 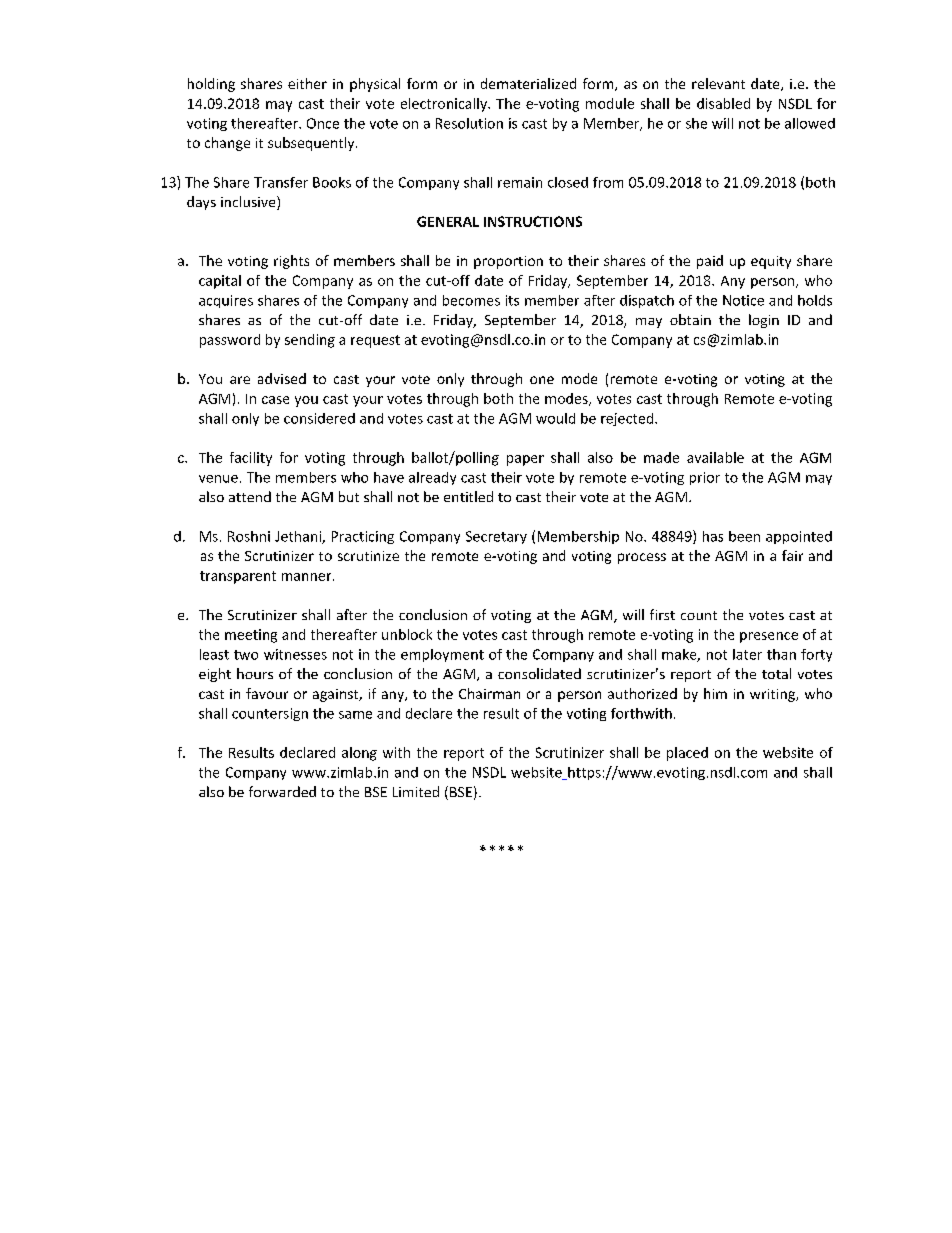 What do you see at coordinates (715, 457) in the page?
I see `available` at bounding box center [715, 457].
